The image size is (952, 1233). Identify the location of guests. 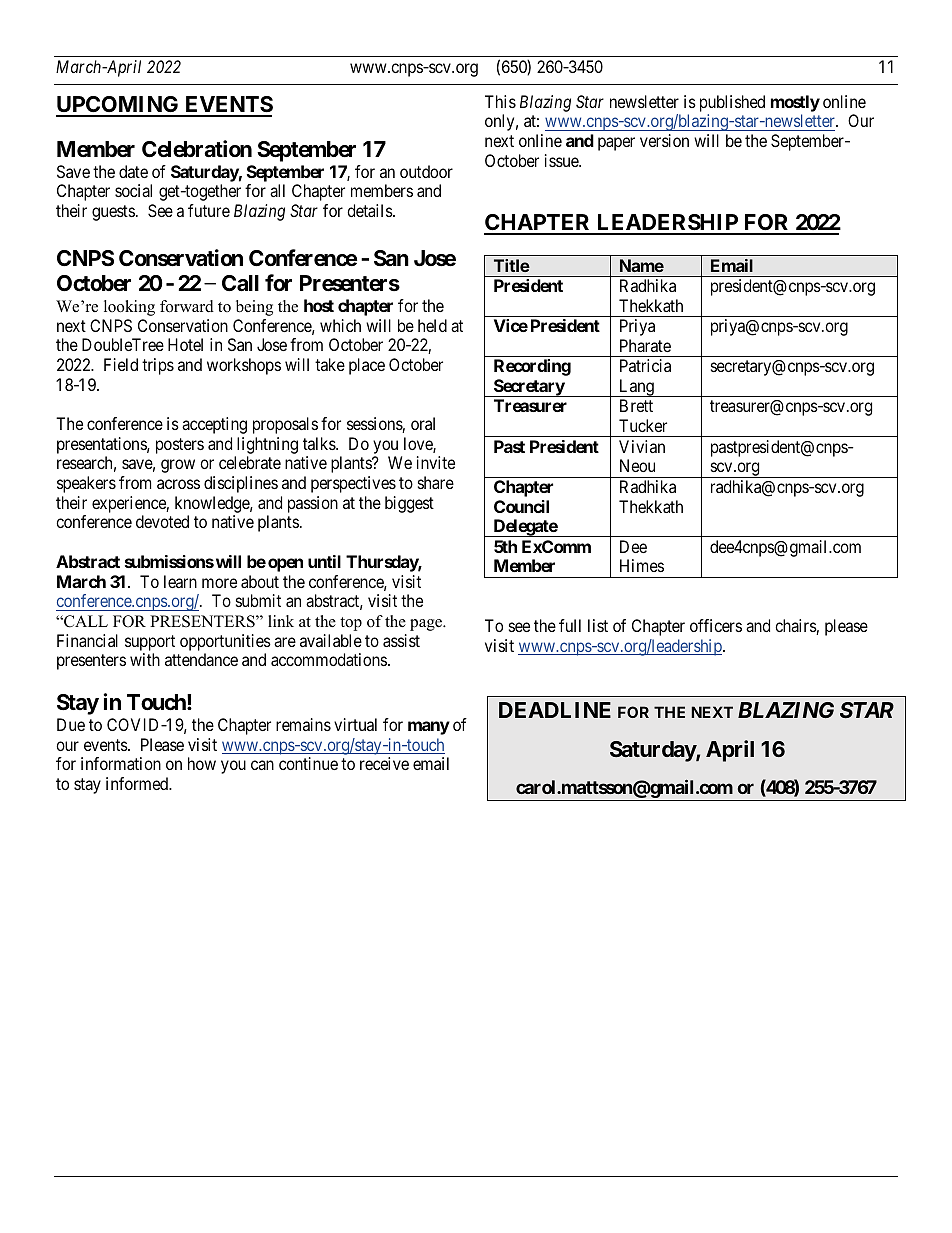
(113, 213).
